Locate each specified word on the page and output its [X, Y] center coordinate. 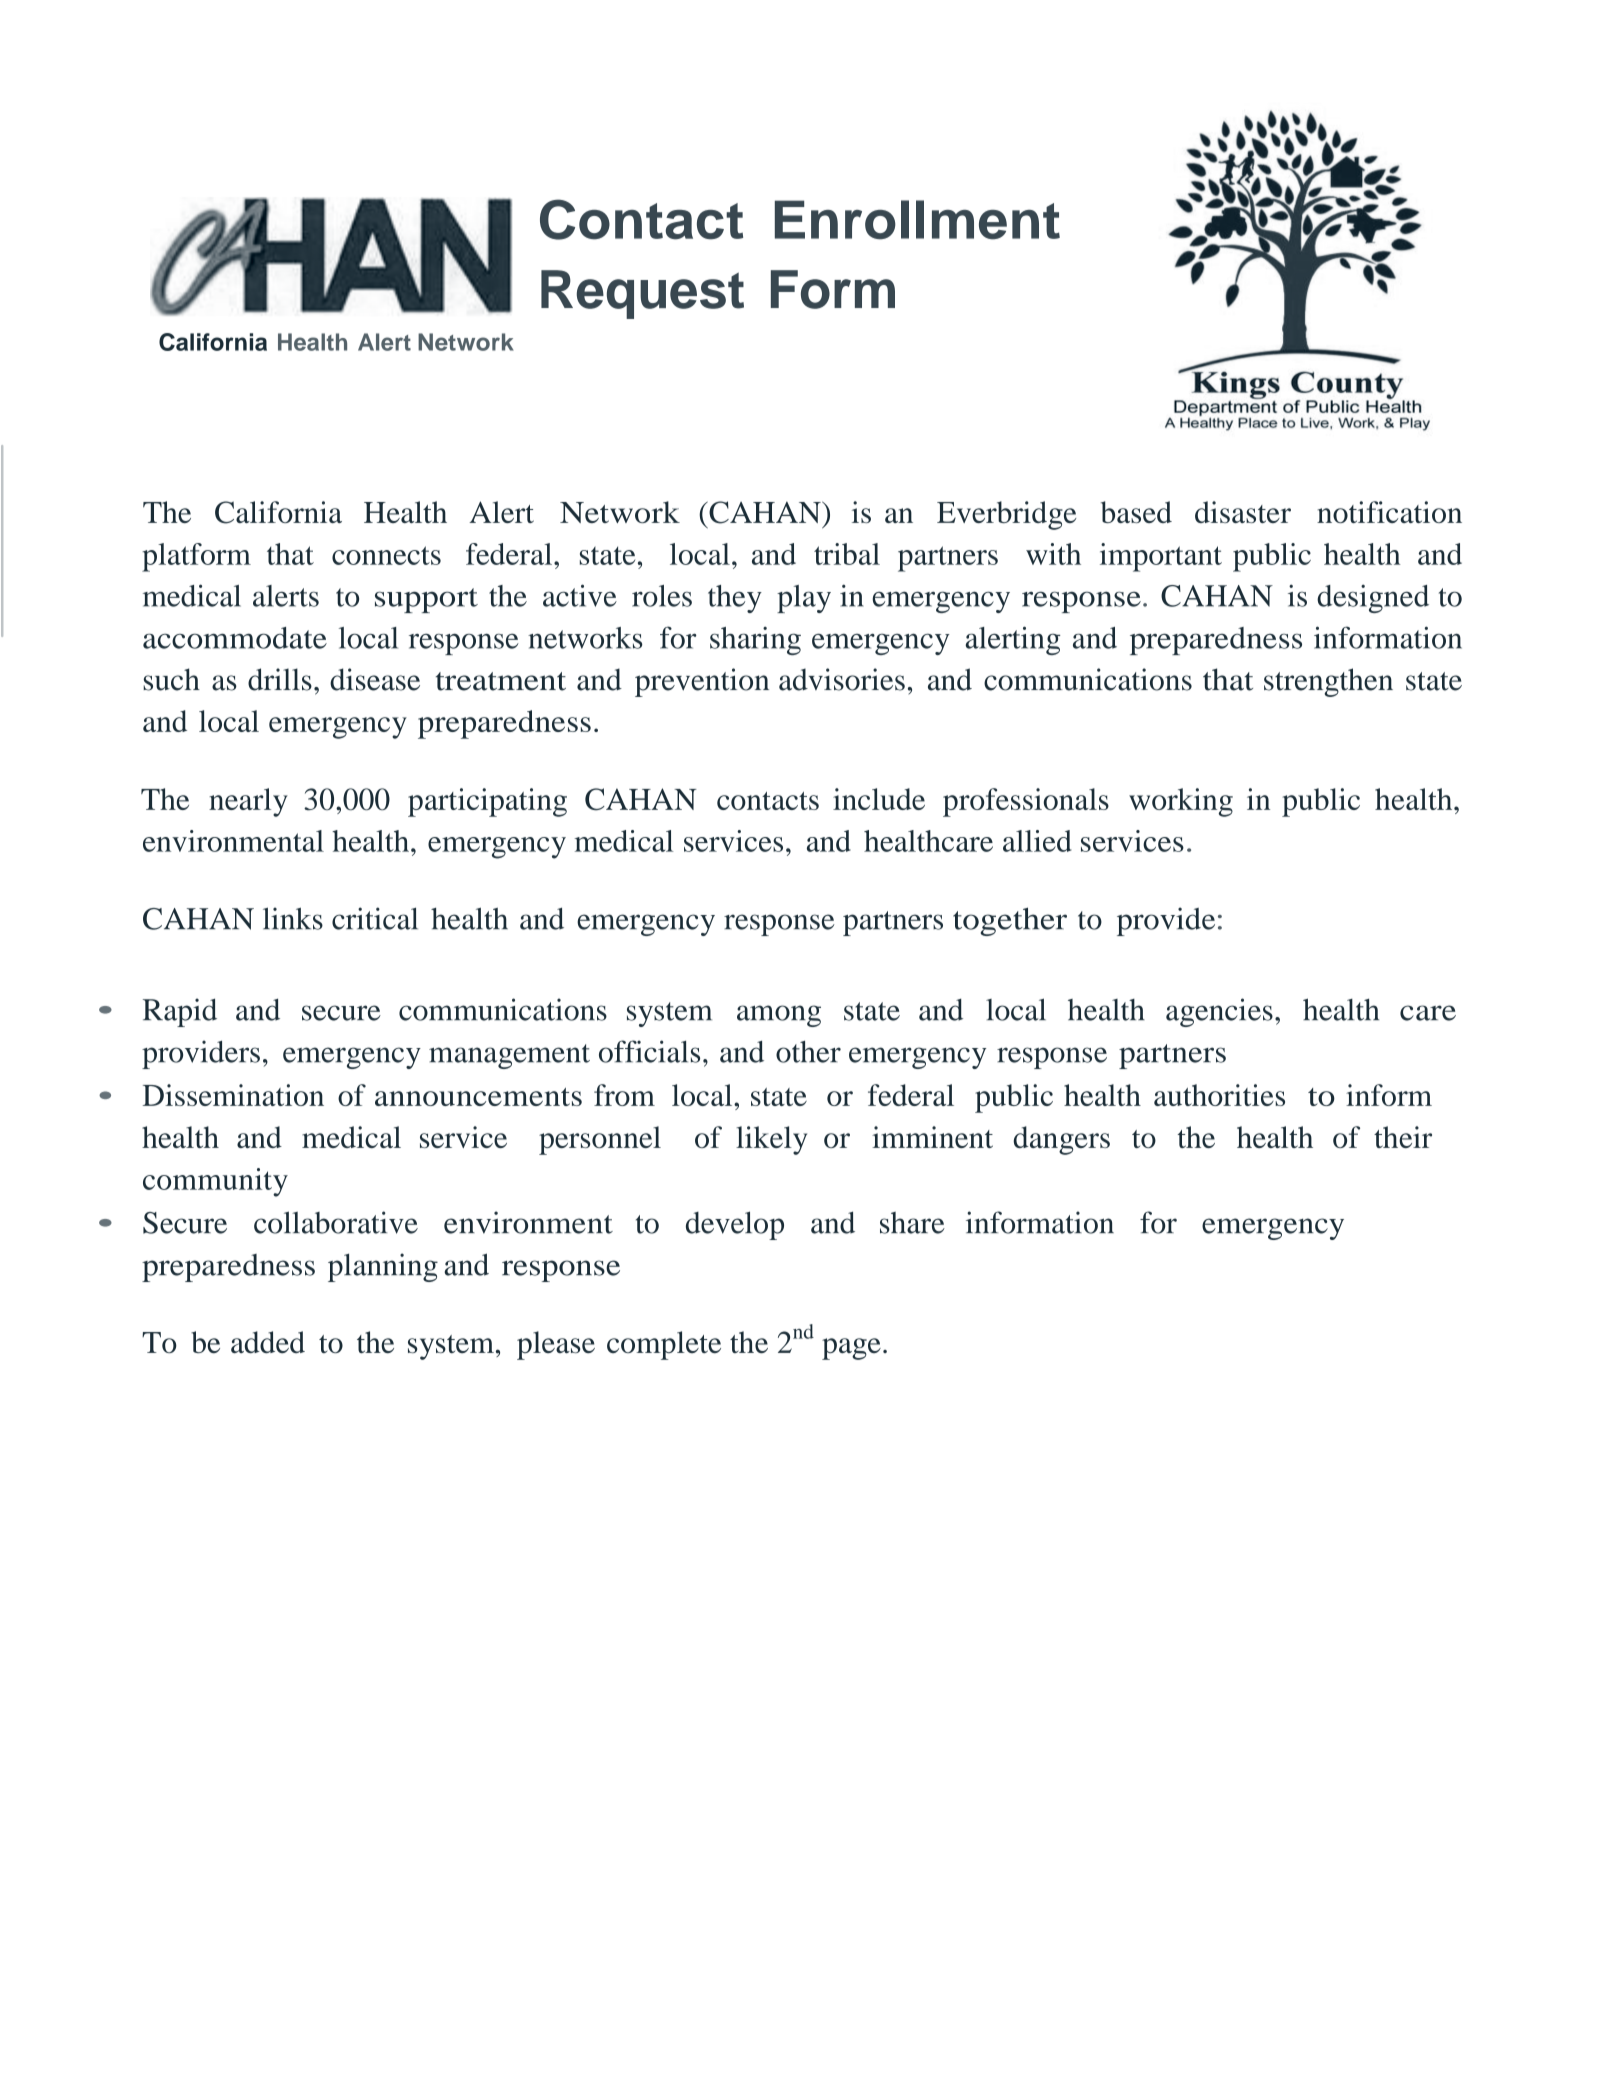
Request [642, 294]
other [808, 1052]
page [851, 1349]
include [879, 799]
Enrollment [917, 220]
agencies [1219, 1012]
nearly [248, 802]
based [1136, 512]
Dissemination [233, 1095]
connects [386, 555]
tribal [847, 554]
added [268, 1342]
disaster [1243, 512]
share [912, 1223]
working [1181, 802]
